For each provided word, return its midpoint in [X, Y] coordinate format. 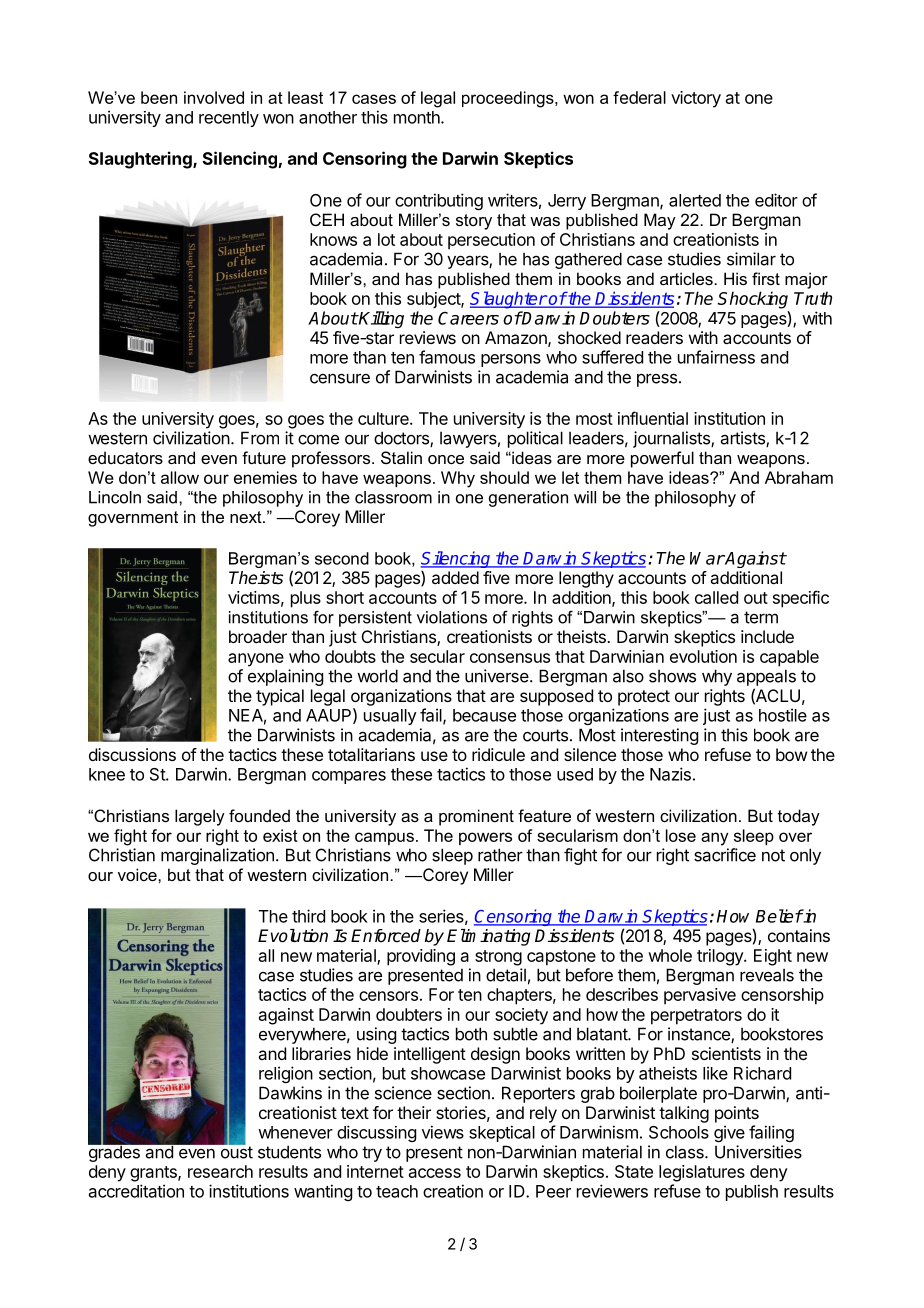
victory [696, 99]
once [446, 459]
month [418, 117]
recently [229, 119]
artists [744, 439]
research [220, 1171]
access [435, 1173]
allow [180, 477]
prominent [476, 817]
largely [200, 817]
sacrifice [725, 855]
